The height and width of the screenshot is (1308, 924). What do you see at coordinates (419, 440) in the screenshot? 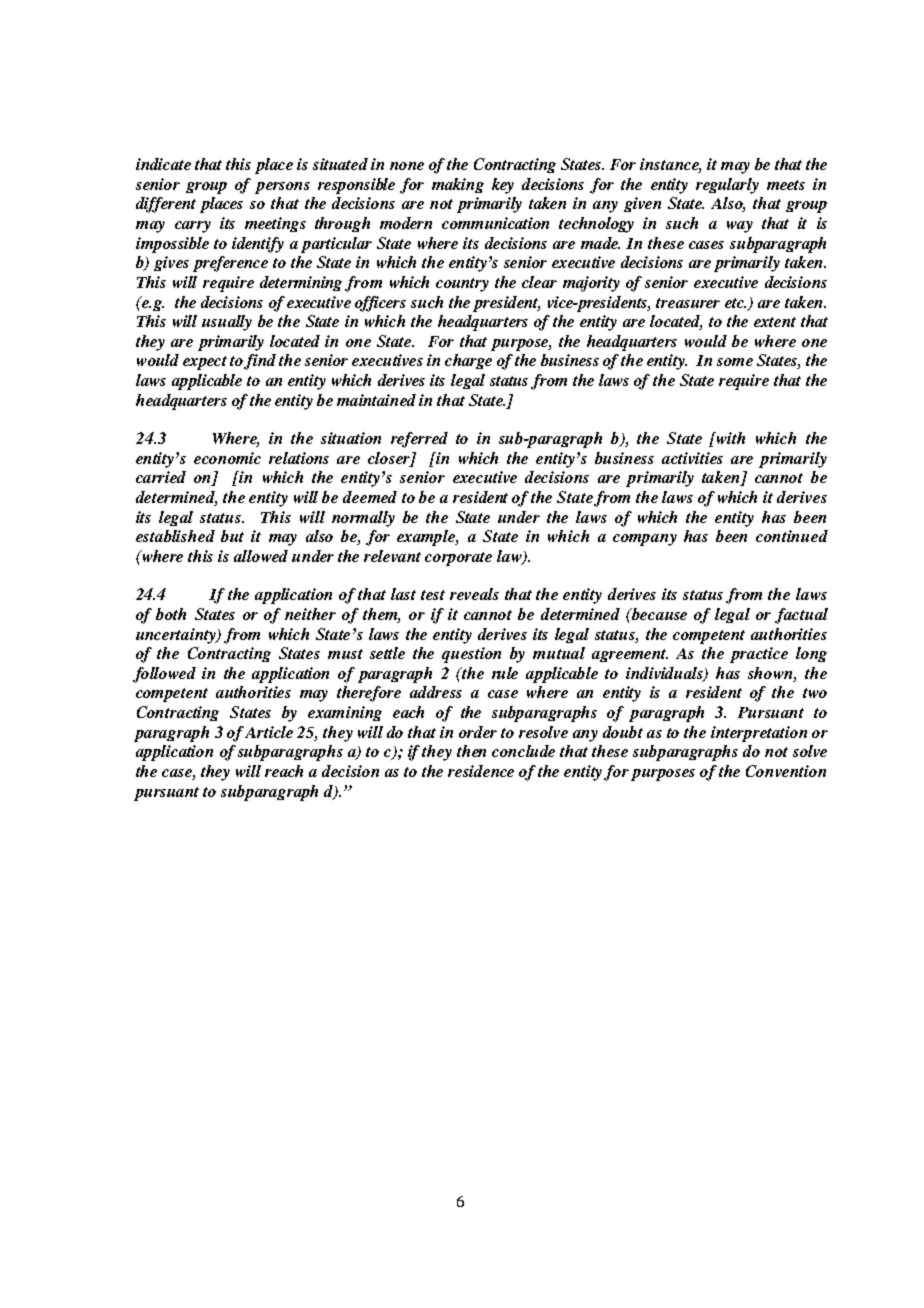
I see `referred` at bounding box center [419, 440].
